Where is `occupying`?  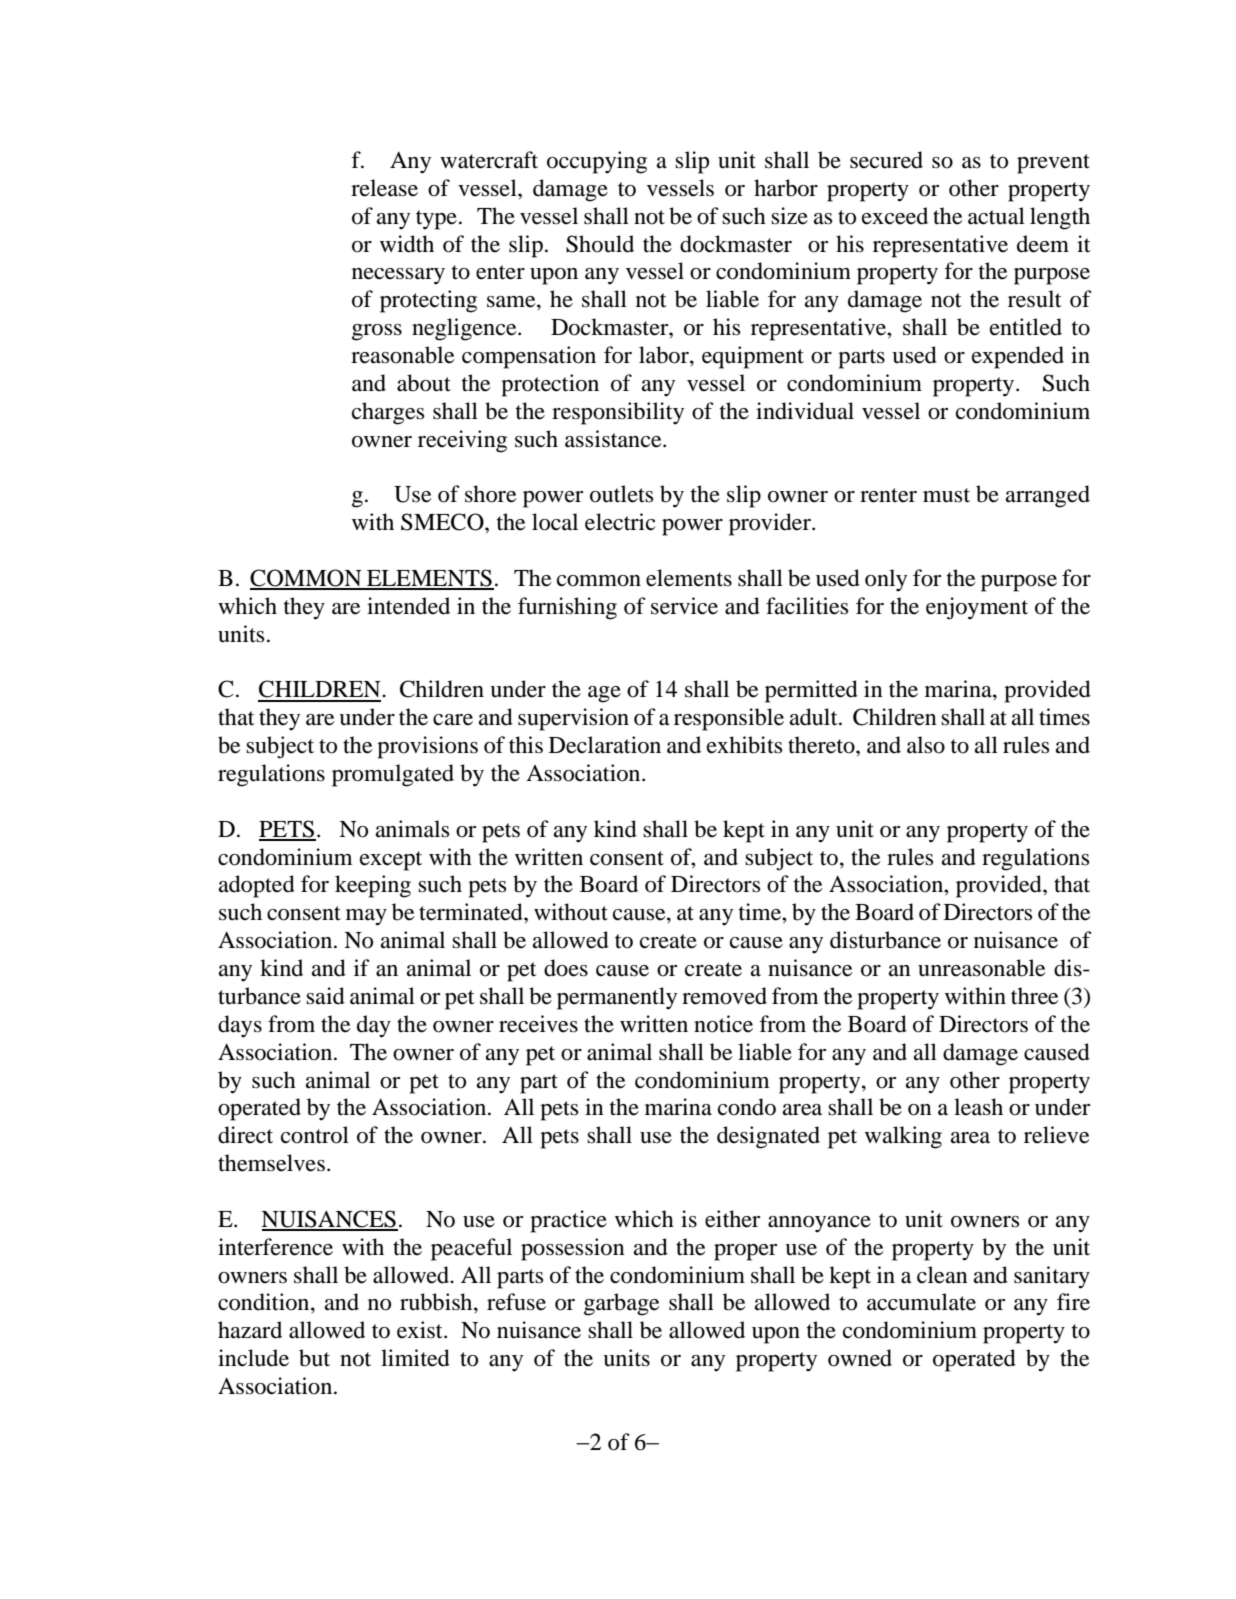 occupying is located at coordinates (597, 162).
